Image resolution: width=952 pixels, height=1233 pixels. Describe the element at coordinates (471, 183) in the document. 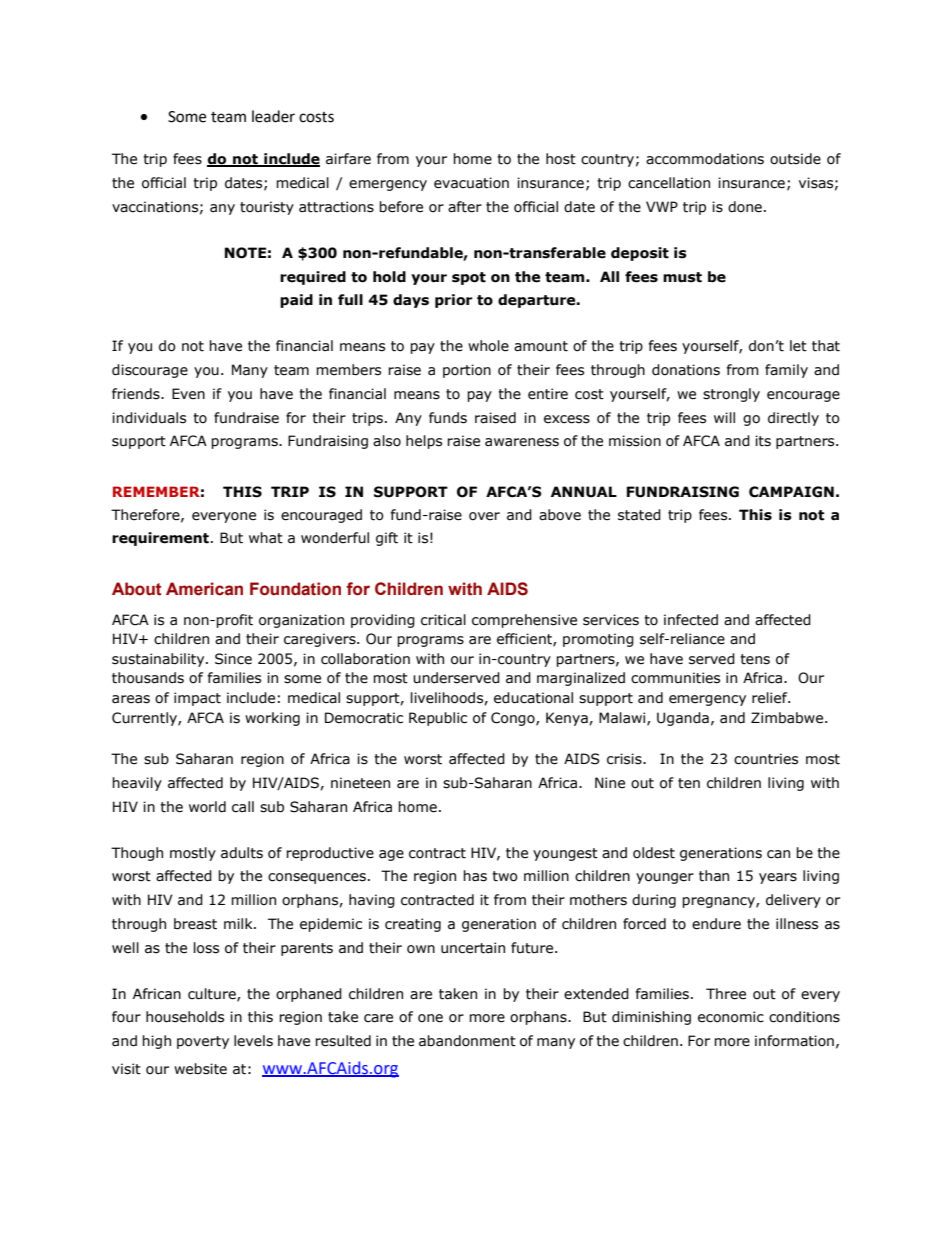

I see `evacuation` at that location.
